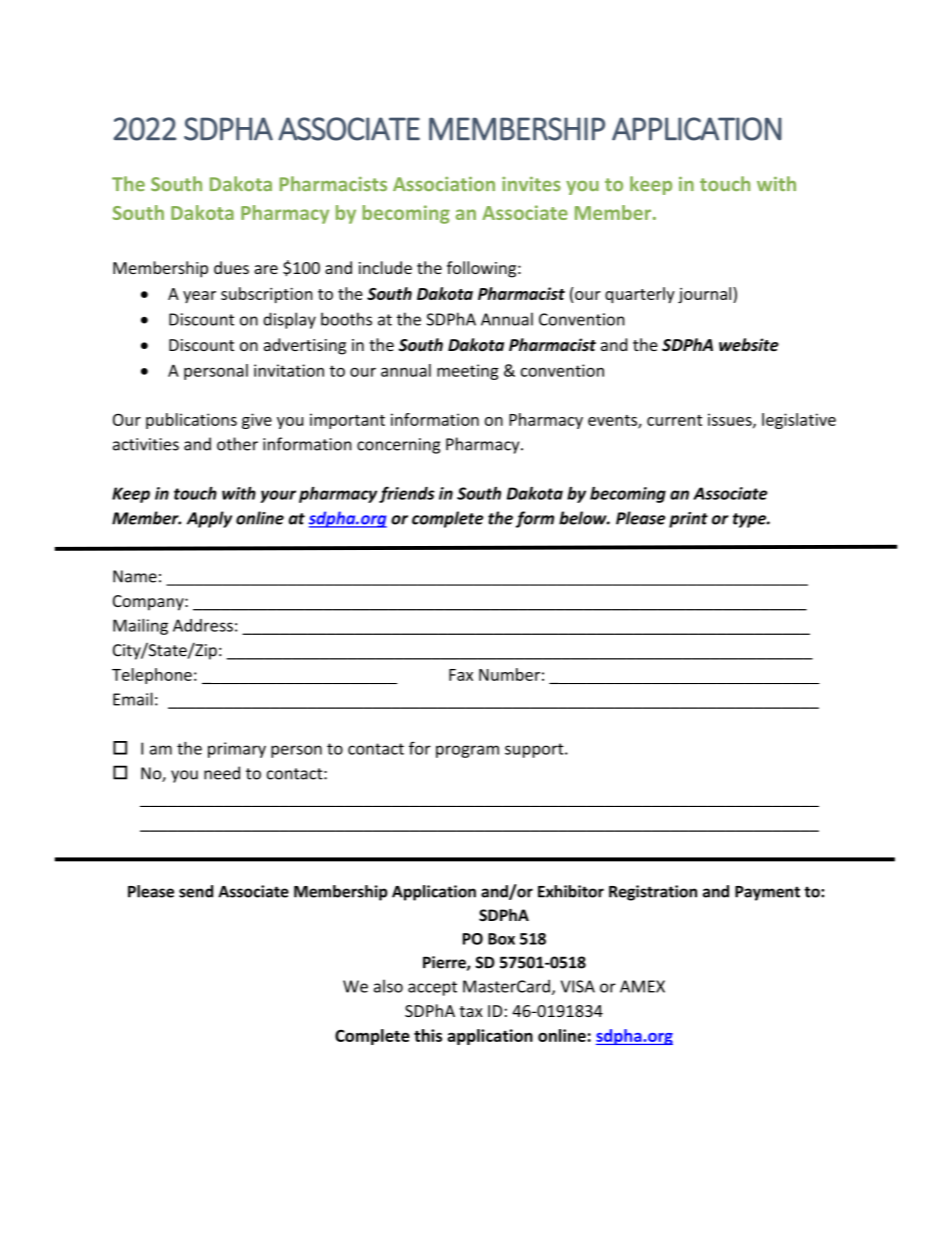 The image size is (952, 1233). What do you see at coordinates (407, 494) in the image?
I see `friends` at bounding box center [407, 494].
